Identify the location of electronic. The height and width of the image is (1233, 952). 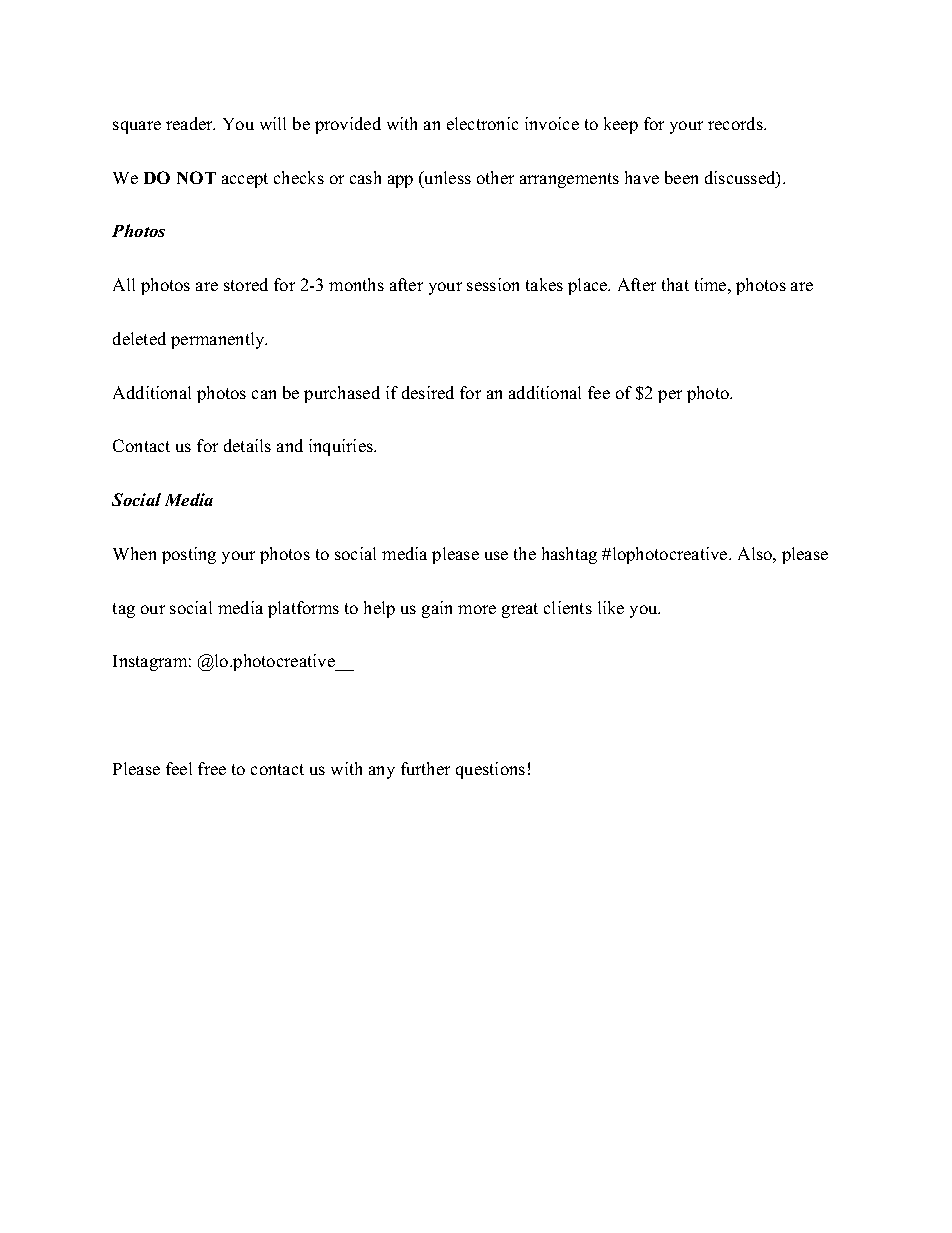
(482, 123).
